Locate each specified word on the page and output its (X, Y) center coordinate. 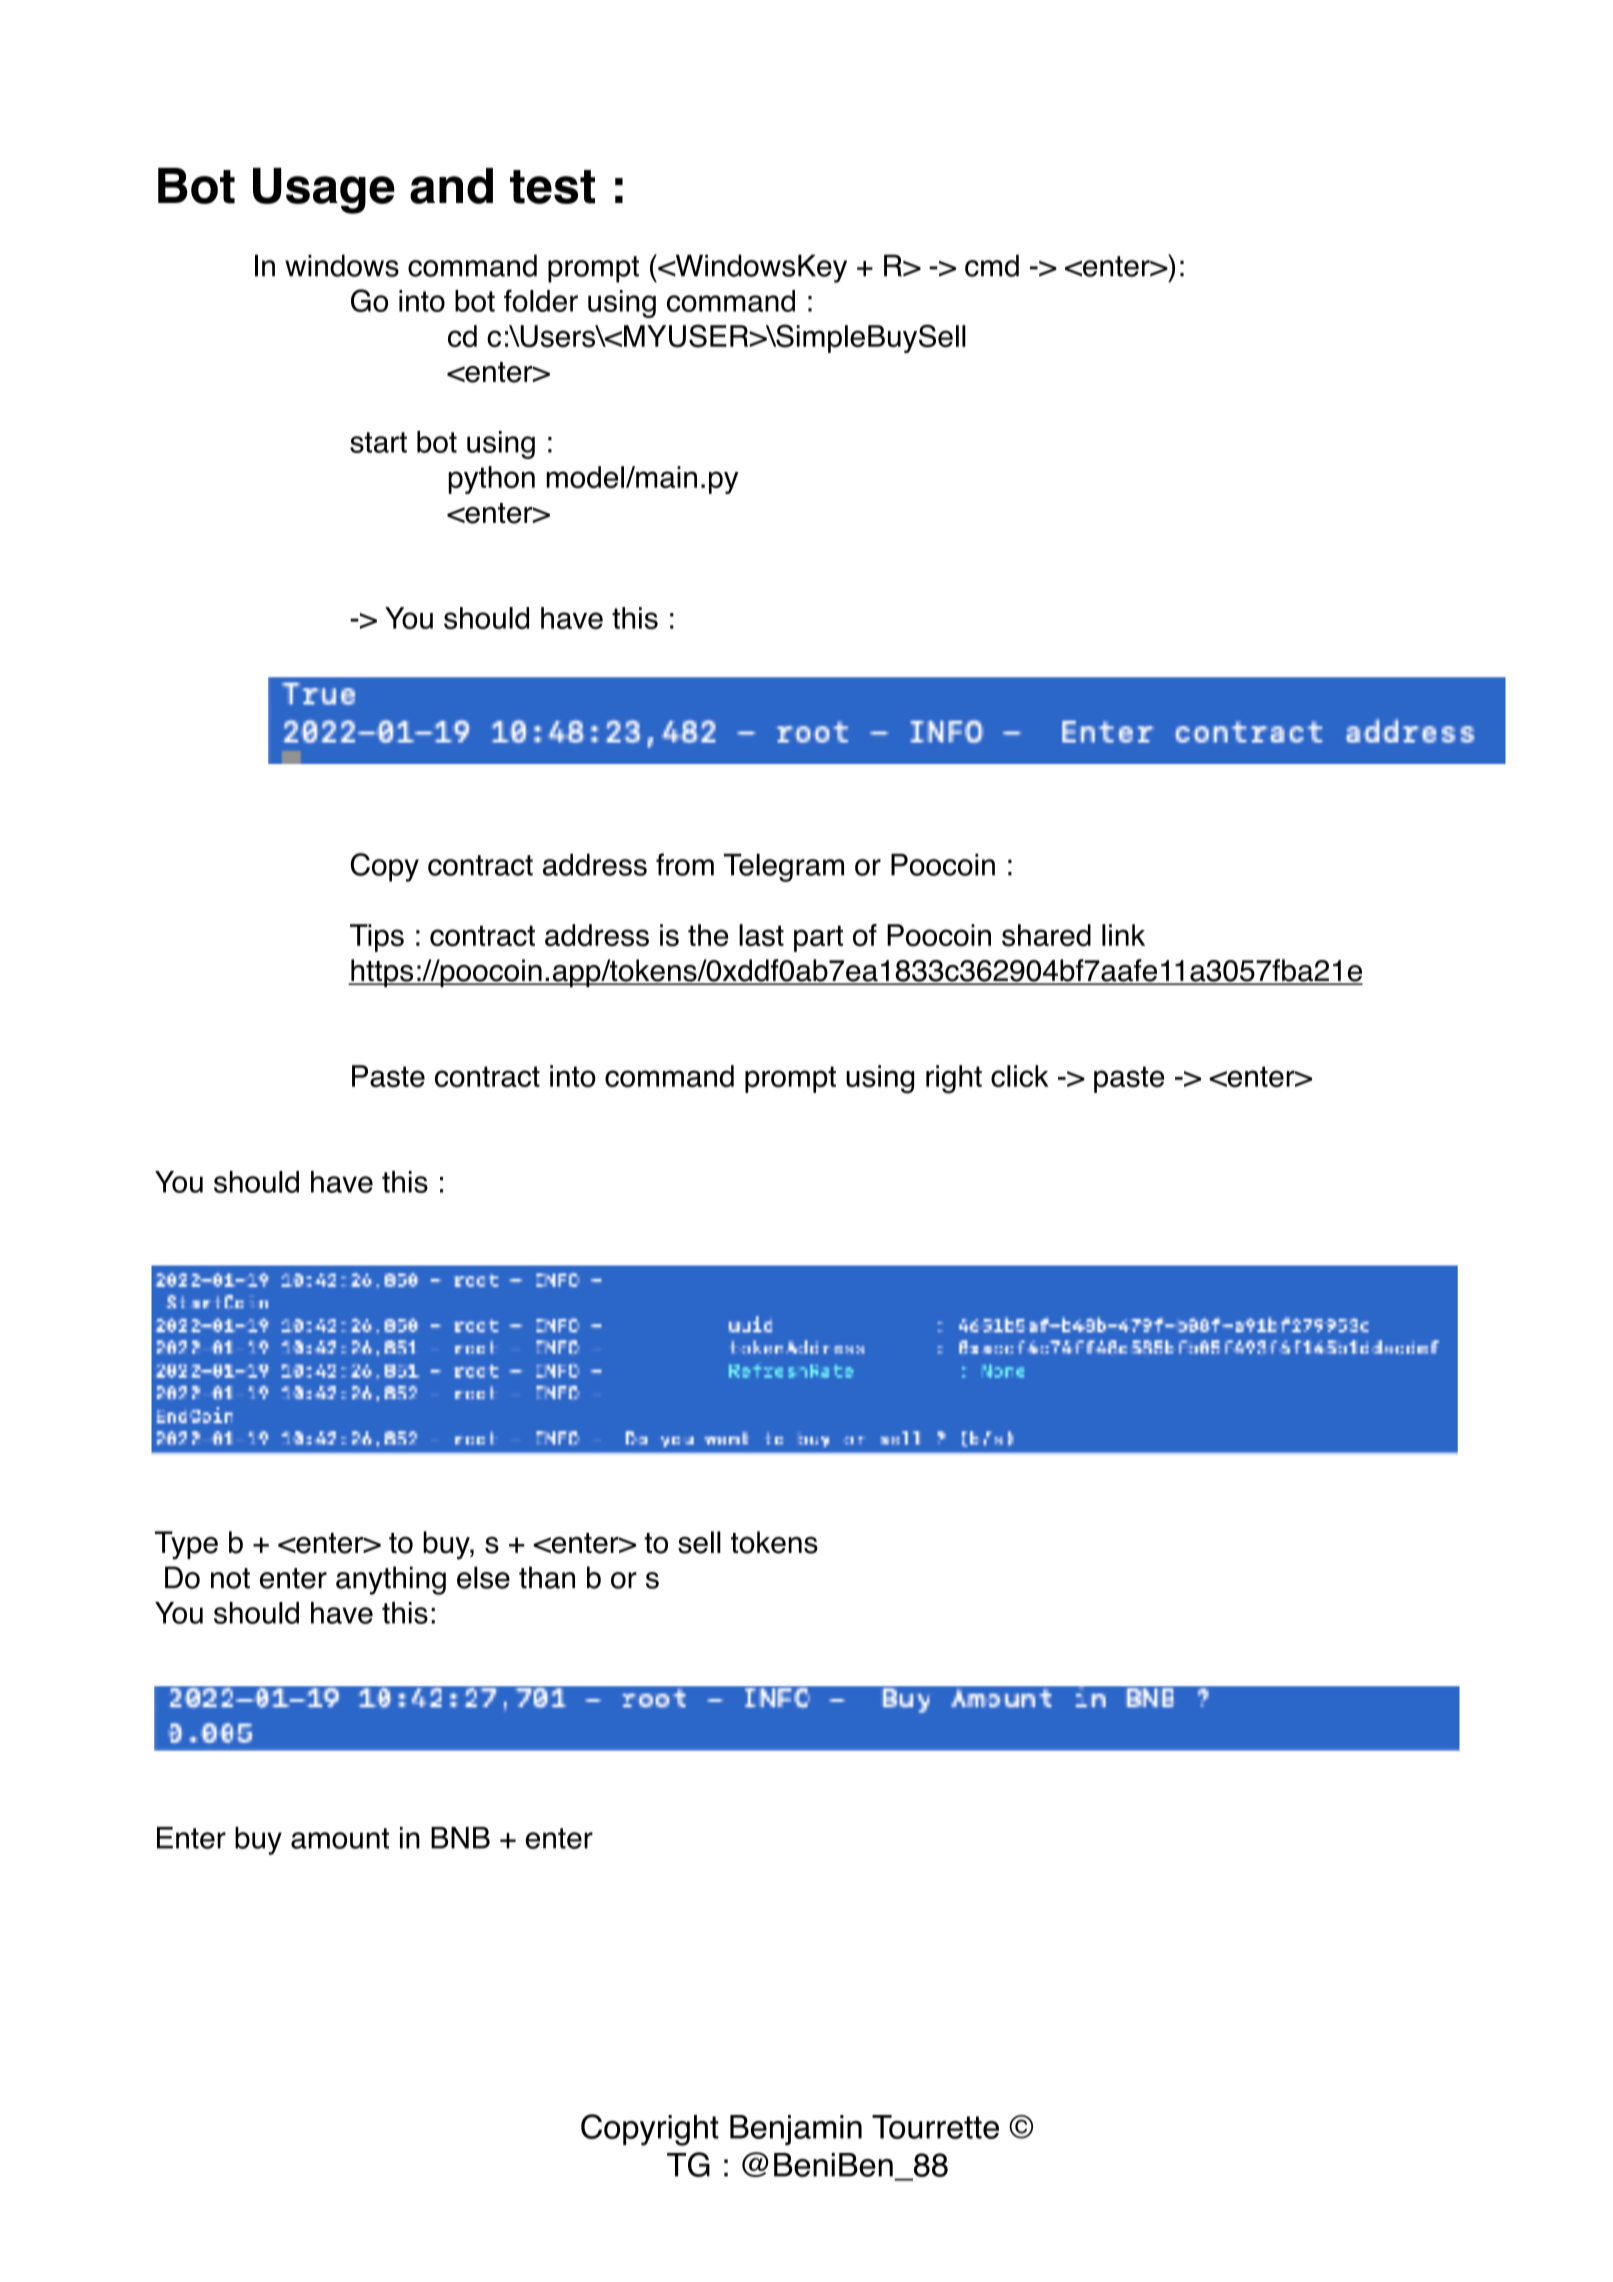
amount (340, 1838)
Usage (324, 191)
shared (1046, 935)
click (1020, 1076)
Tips (377, 938)
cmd (992, 265)
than (547, 1577)
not (230, 1578)
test (552, 187)
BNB (460, 1838)
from (685, 864)
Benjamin (796, 2130)
